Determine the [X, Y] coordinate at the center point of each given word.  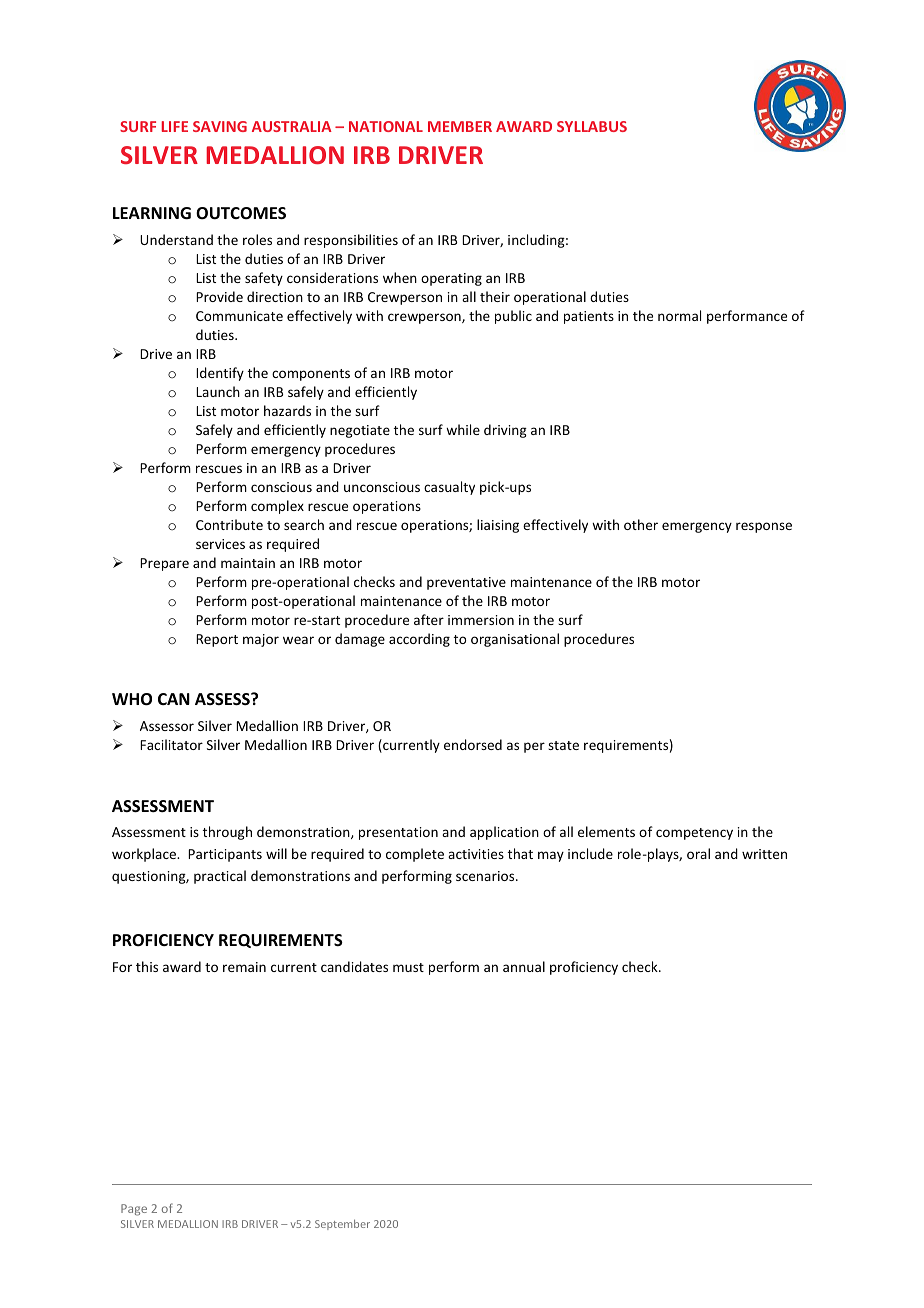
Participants [225, 855]
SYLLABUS [592, 126]
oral [698, 853]
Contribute [229, 524]
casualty [449, 488]
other [641, 524]
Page [134, 1210]
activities [476, 854]
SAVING [220, 126]
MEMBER [460, 126]
